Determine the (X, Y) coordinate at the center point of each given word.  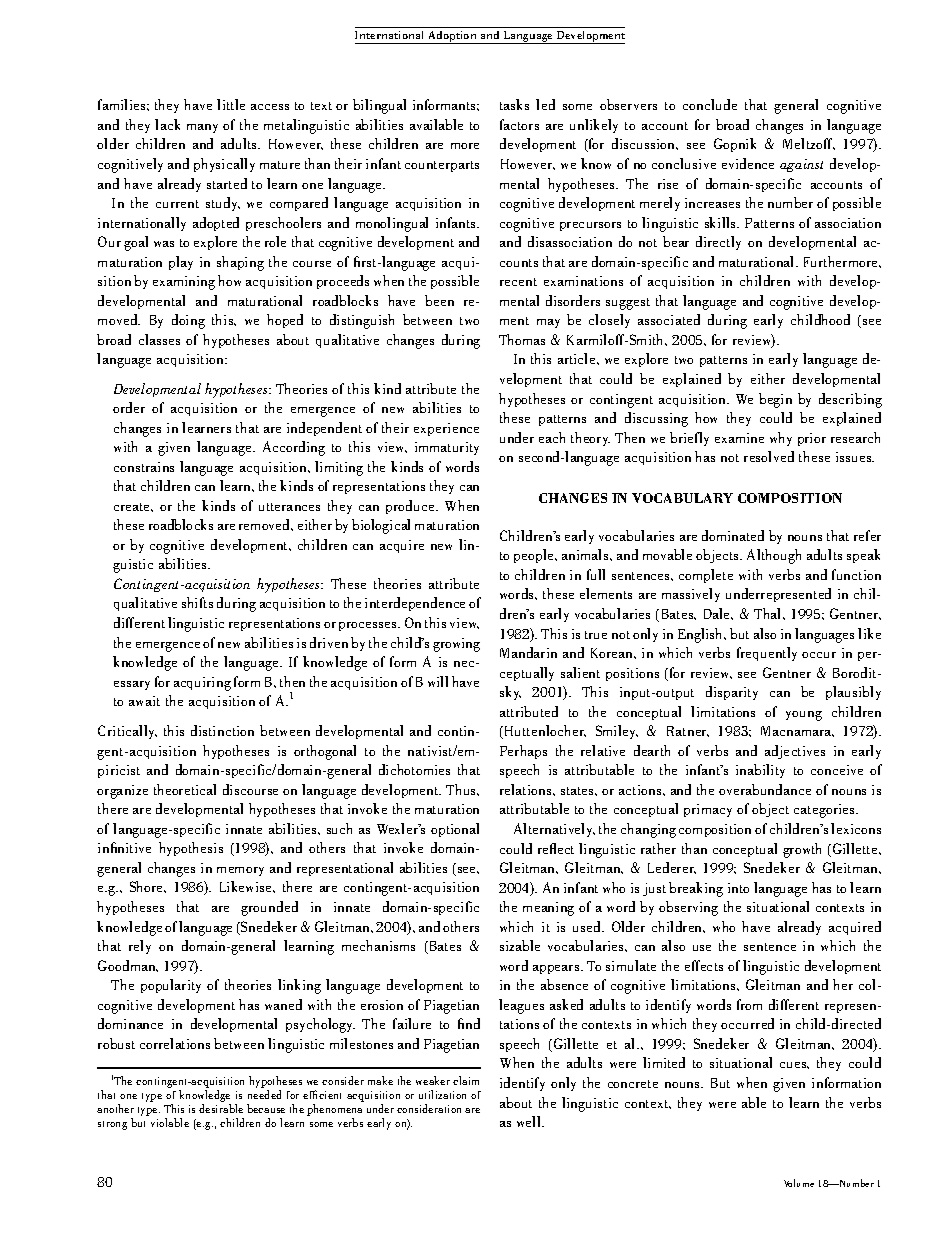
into (738, 888)
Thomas (522, 339)
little (231, 104)
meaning (548, 909)
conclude (710, 104)
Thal (769, 613)
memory (240, 871)
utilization (442, 1094)
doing (188, 321)
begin (775, 400)
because (266, 1108)
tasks (514, 104)
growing (456, 645)
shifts (197, 602)
